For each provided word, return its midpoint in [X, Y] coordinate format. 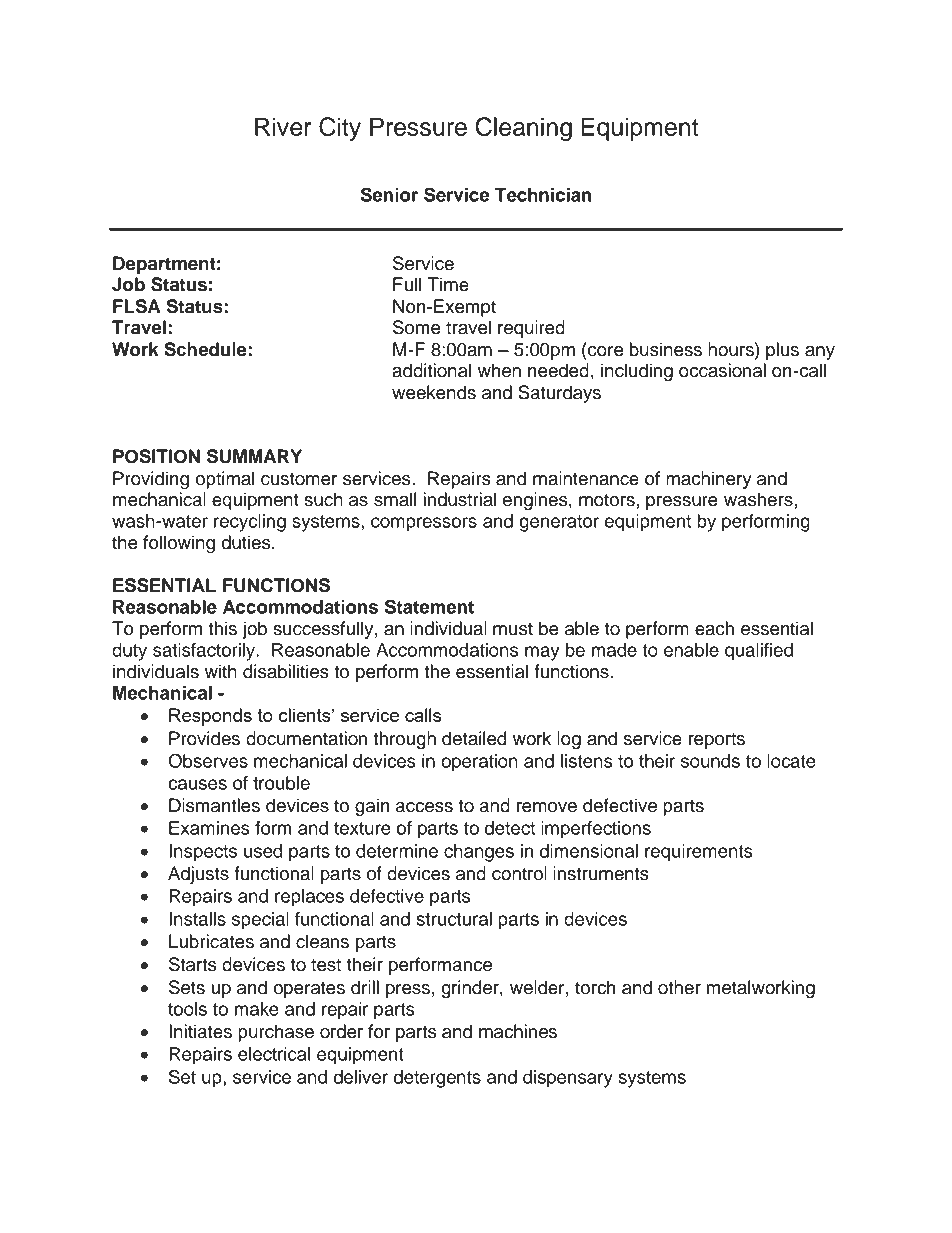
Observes [208, 760]
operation [479, 763]
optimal [225, 480]
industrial [460, 499]
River [283, 126]
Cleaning [524, 129]
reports [717, 741]
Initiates [200, 1031]
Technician [543, 195]
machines [518, 1031]
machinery [709, 480]
